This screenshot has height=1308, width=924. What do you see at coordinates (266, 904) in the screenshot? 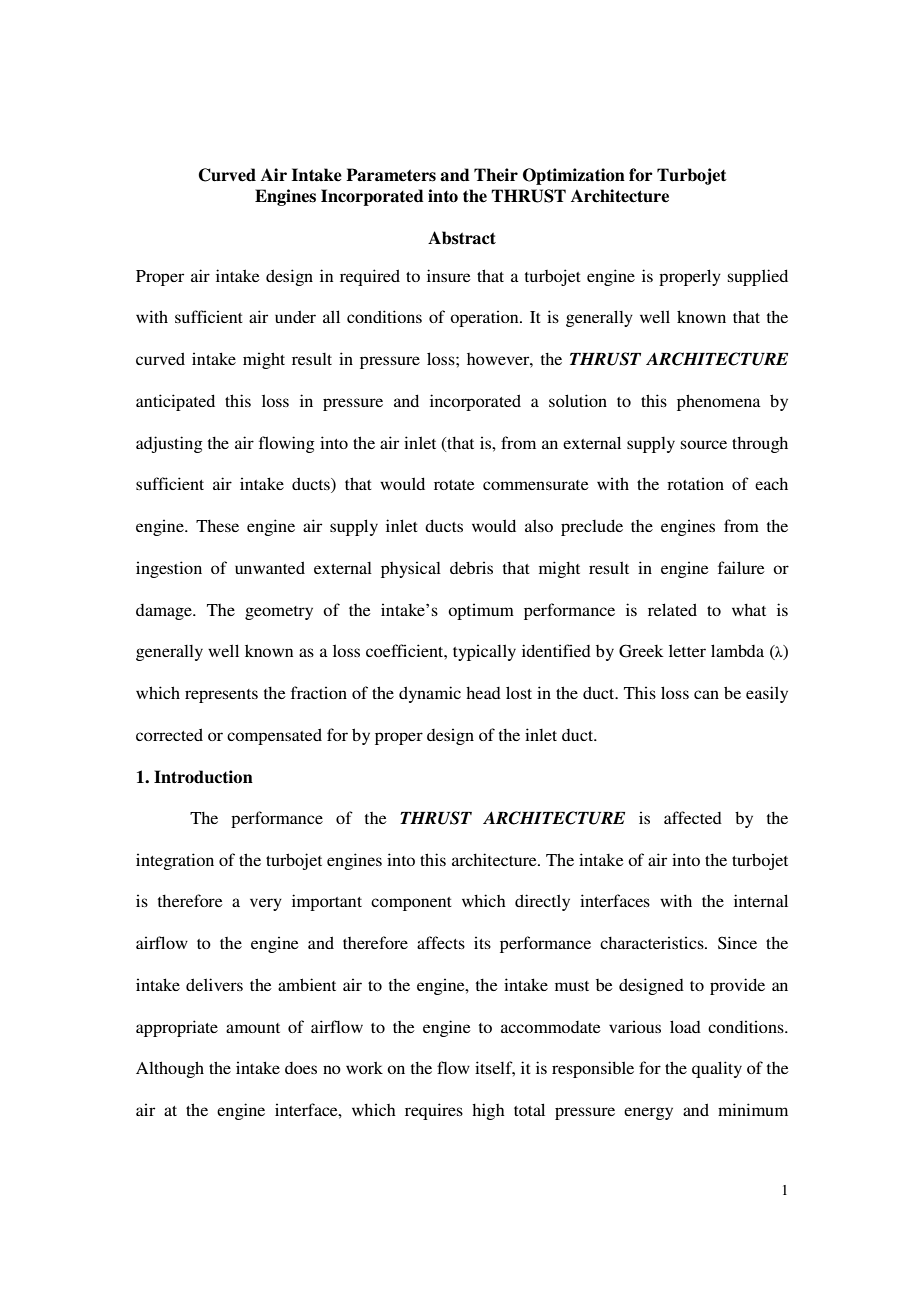
I see `very` at bounding box center [266, 904].
